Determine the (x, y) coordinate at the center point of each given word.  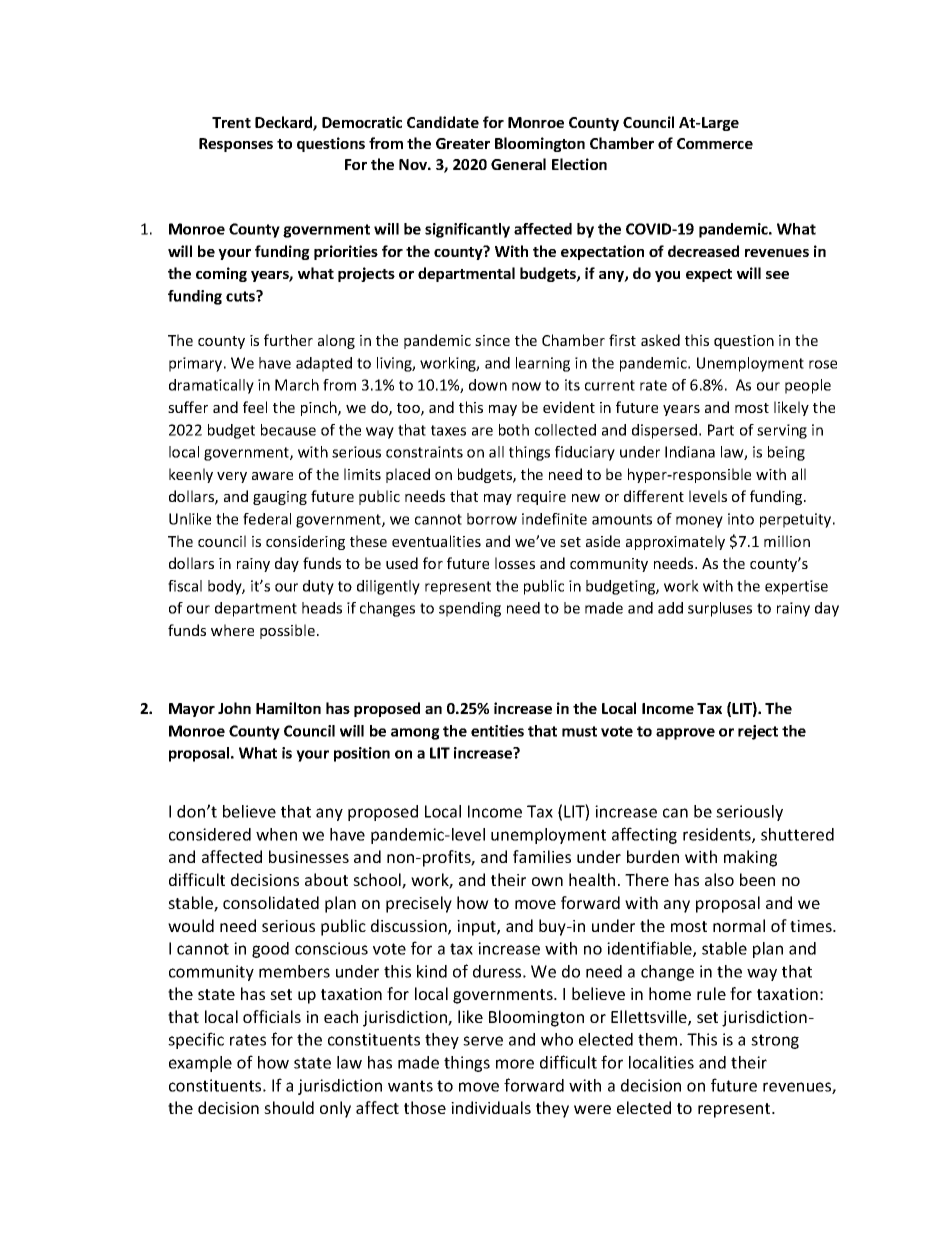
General (518, 164)
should (289, 1107)
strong (775, 1041)
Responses (236, 145)
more (515, 1064)
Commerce (715, 143)
